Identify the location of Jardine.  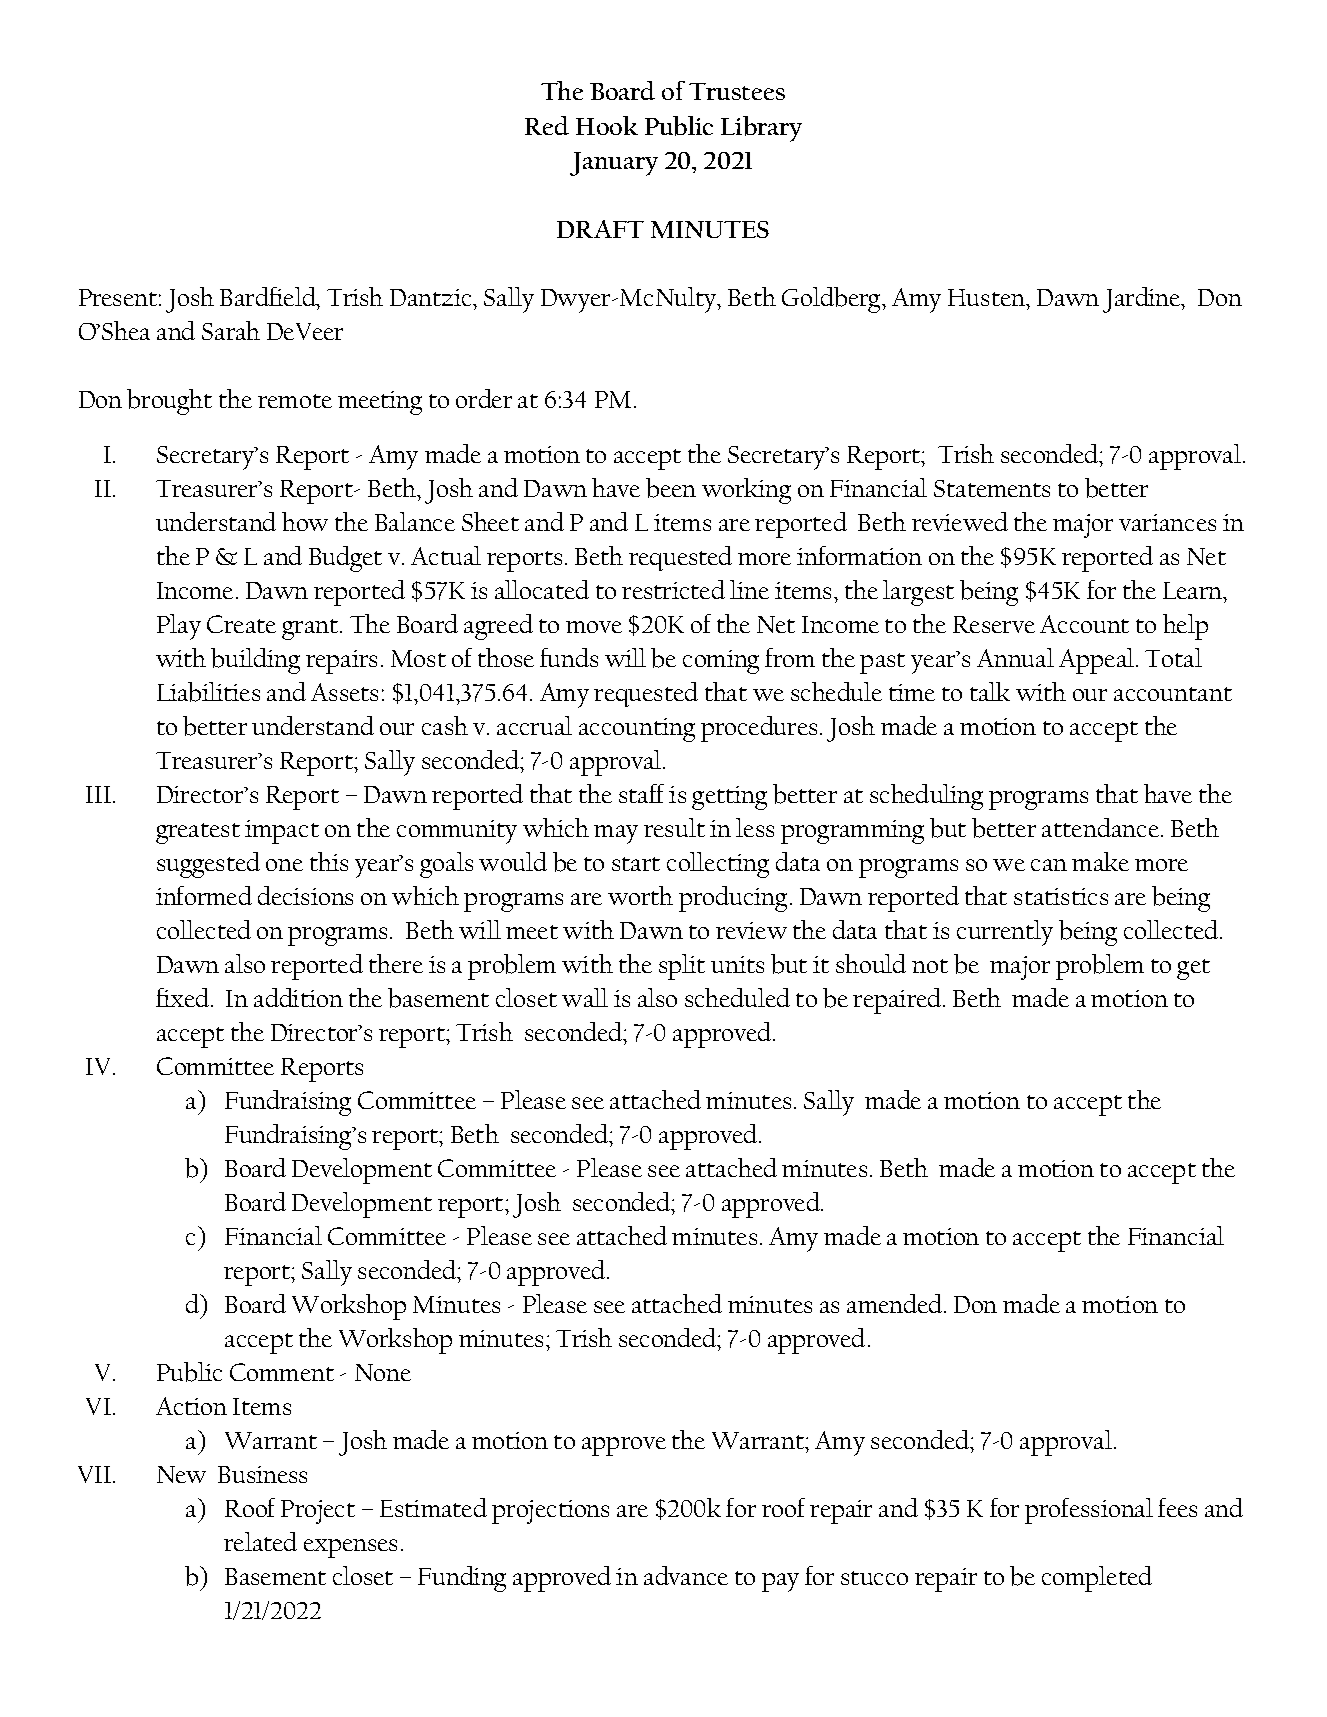
(1143, 300).
